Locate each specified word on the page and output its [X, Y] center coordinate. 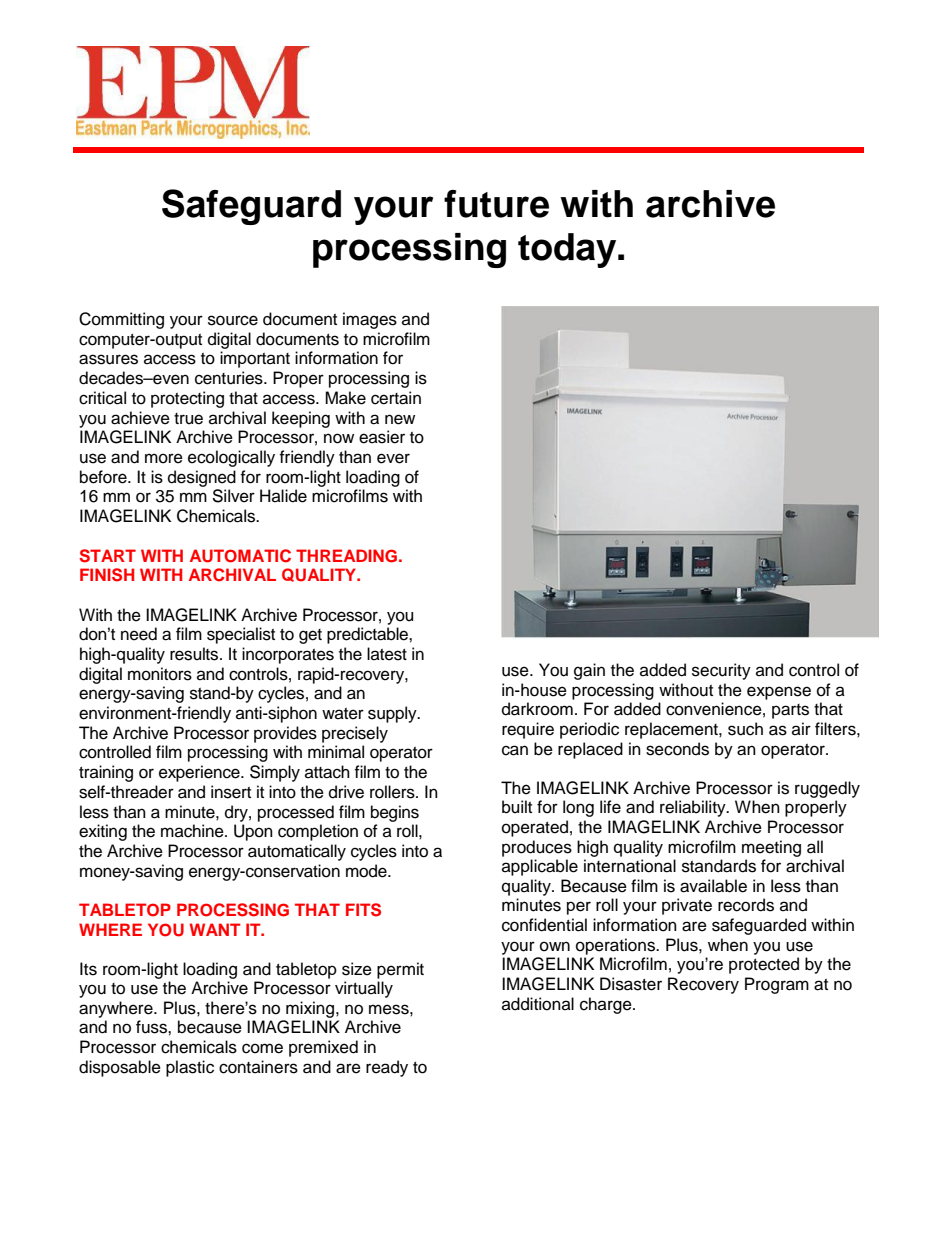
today [568, 250]
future [496, 204]
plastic [190, 1068]
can [515, 750]
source [233, 320]
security [721, 671]
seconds [677, 749]
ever [393, 458]
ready [387, 1068]
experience [200, 773]
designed [202, 478]
